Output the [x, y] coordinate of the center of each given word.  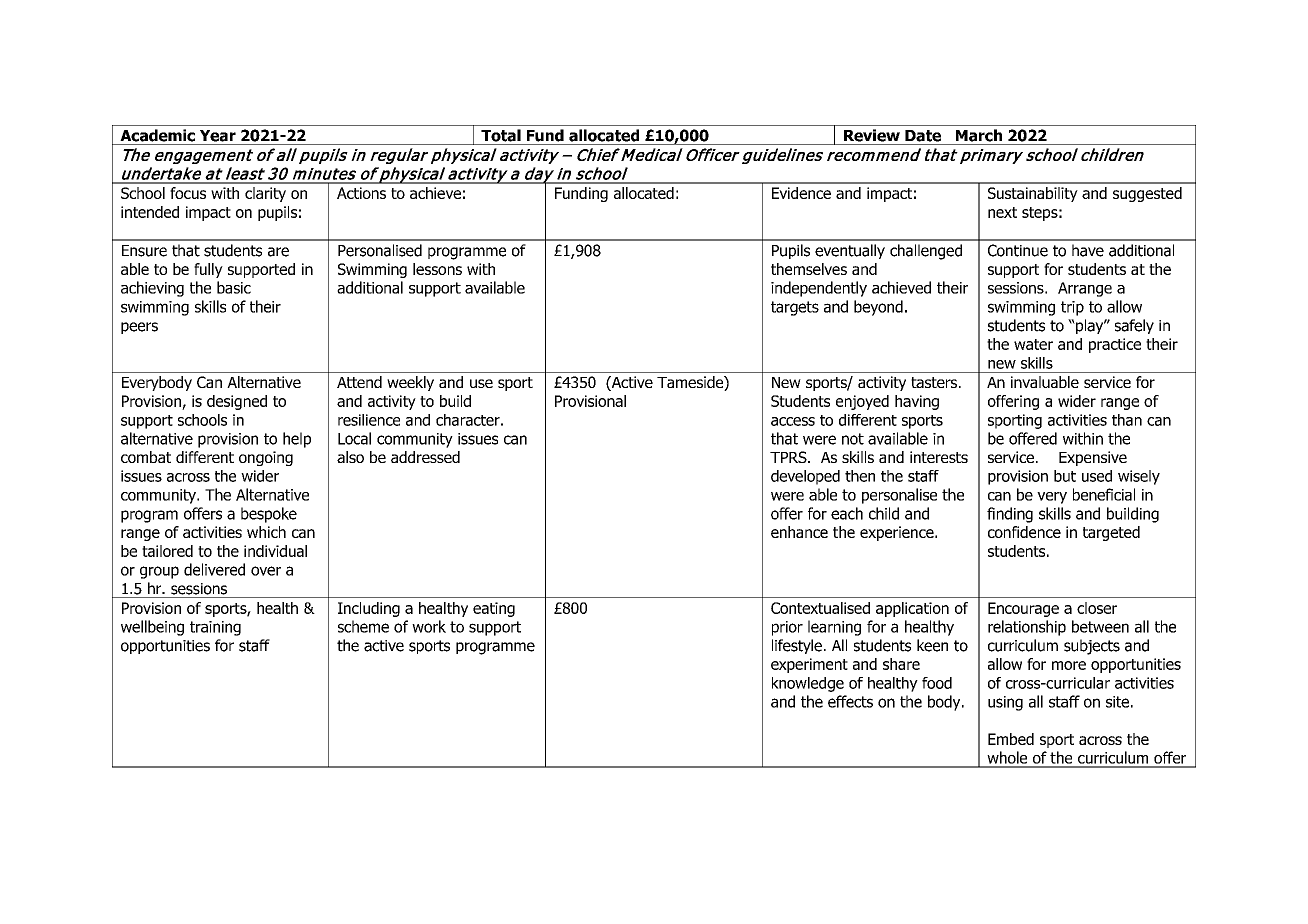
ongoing [266, 458]
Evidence [801, 193]
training [215, 628]
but [1065, 476]
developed [805, 477]
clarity [265, 194]
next [1002, 212]
